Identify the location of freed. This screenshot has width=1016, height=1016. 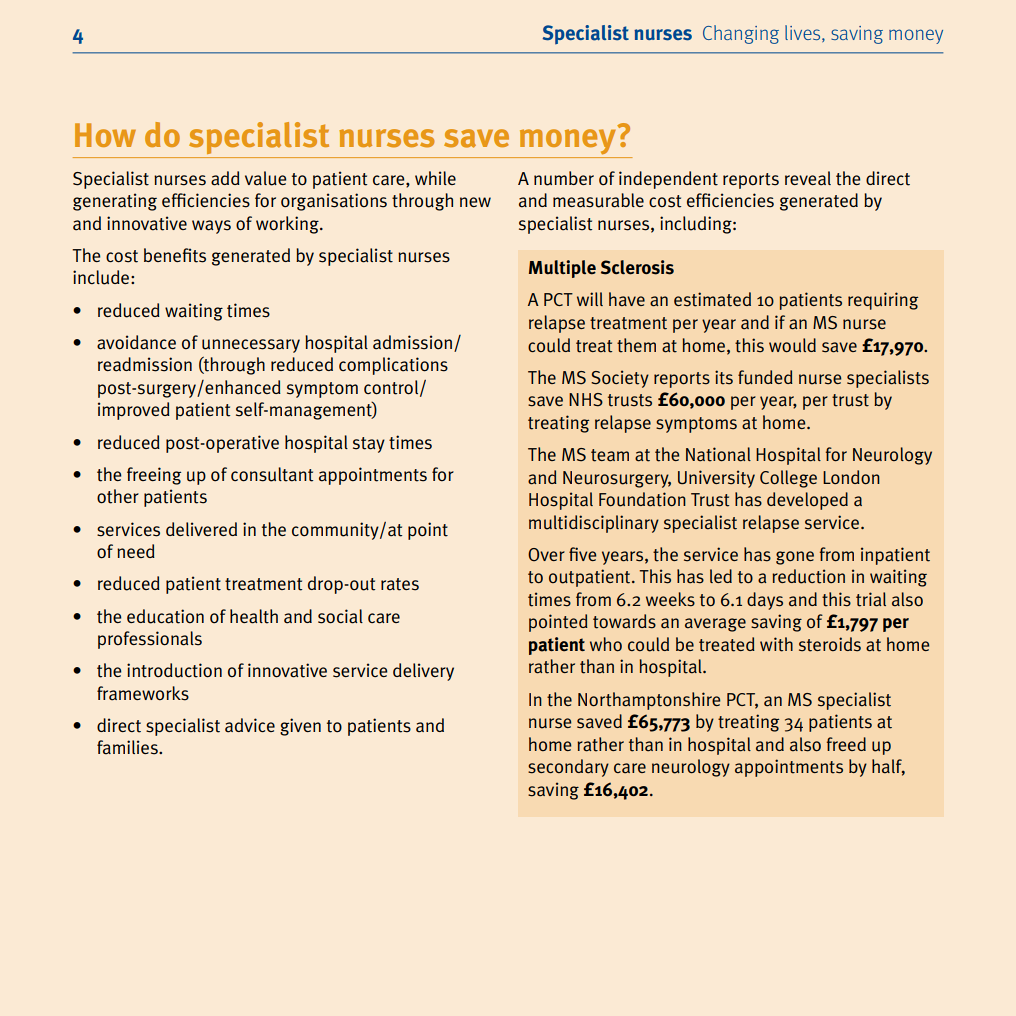
(846, 744).
